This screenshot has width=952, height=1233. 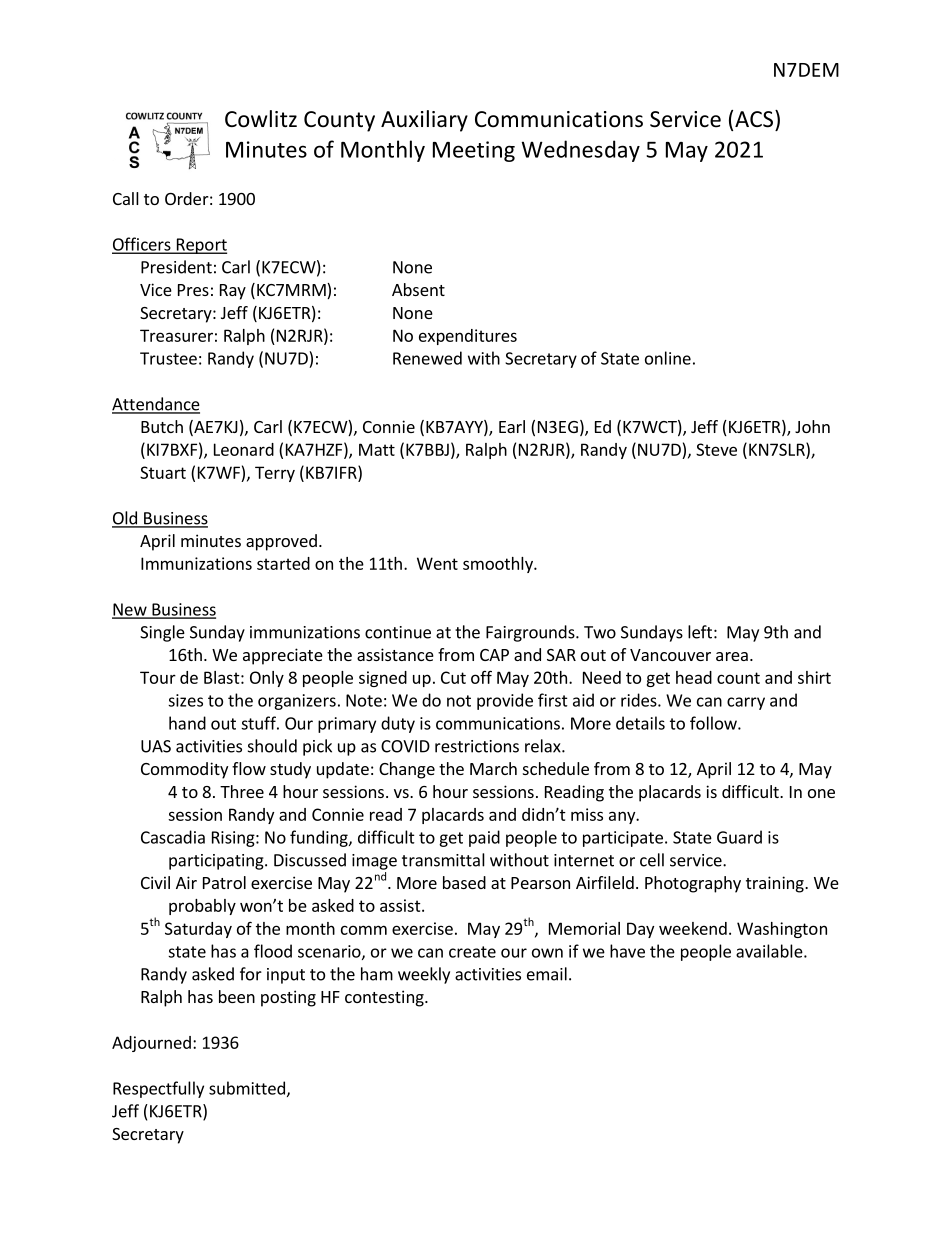 I want to click on Guard, so click(x=739, y=837).
